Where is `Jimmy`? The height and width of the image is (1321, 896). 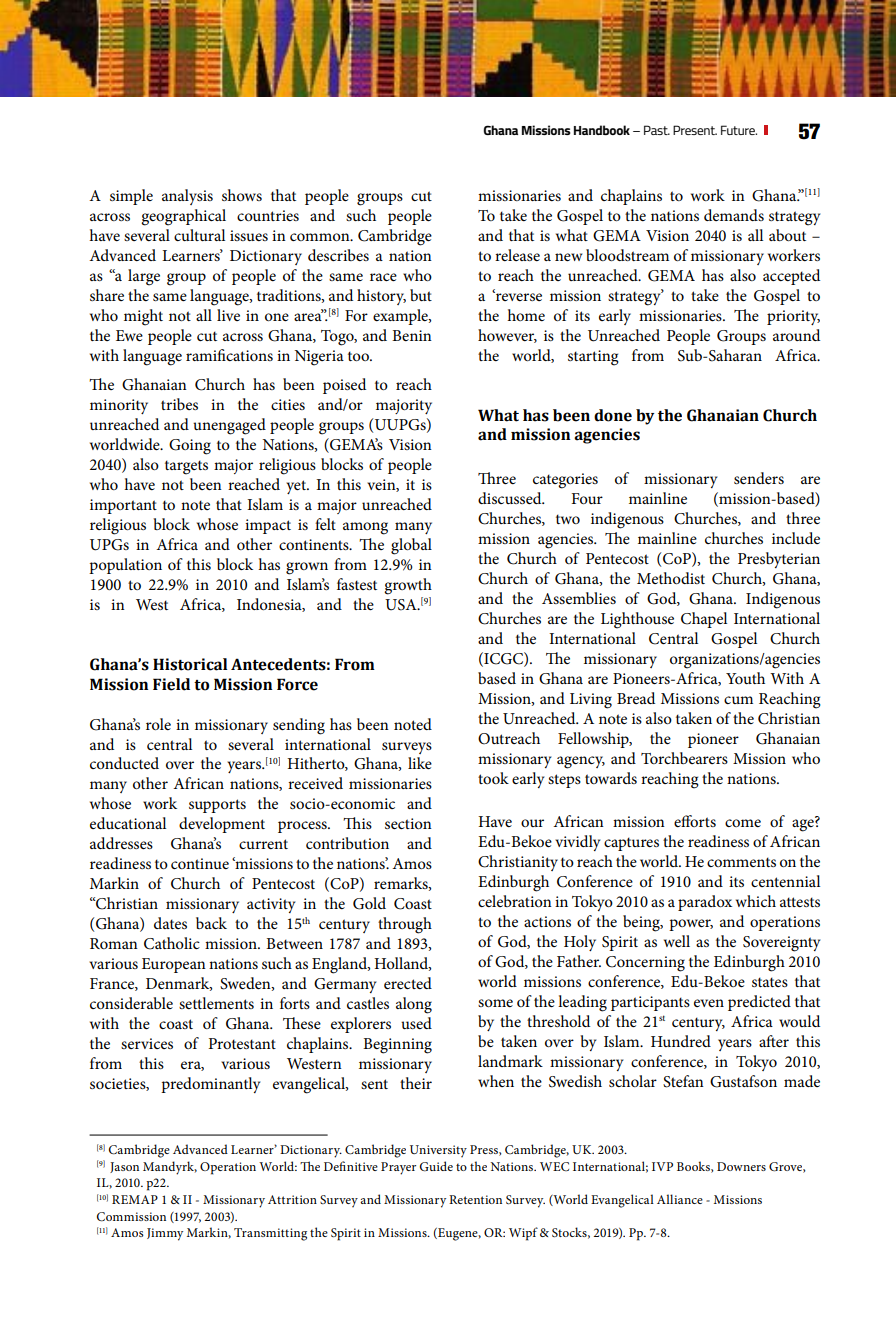
Jimmy is located at coordinates (165, 1234).
